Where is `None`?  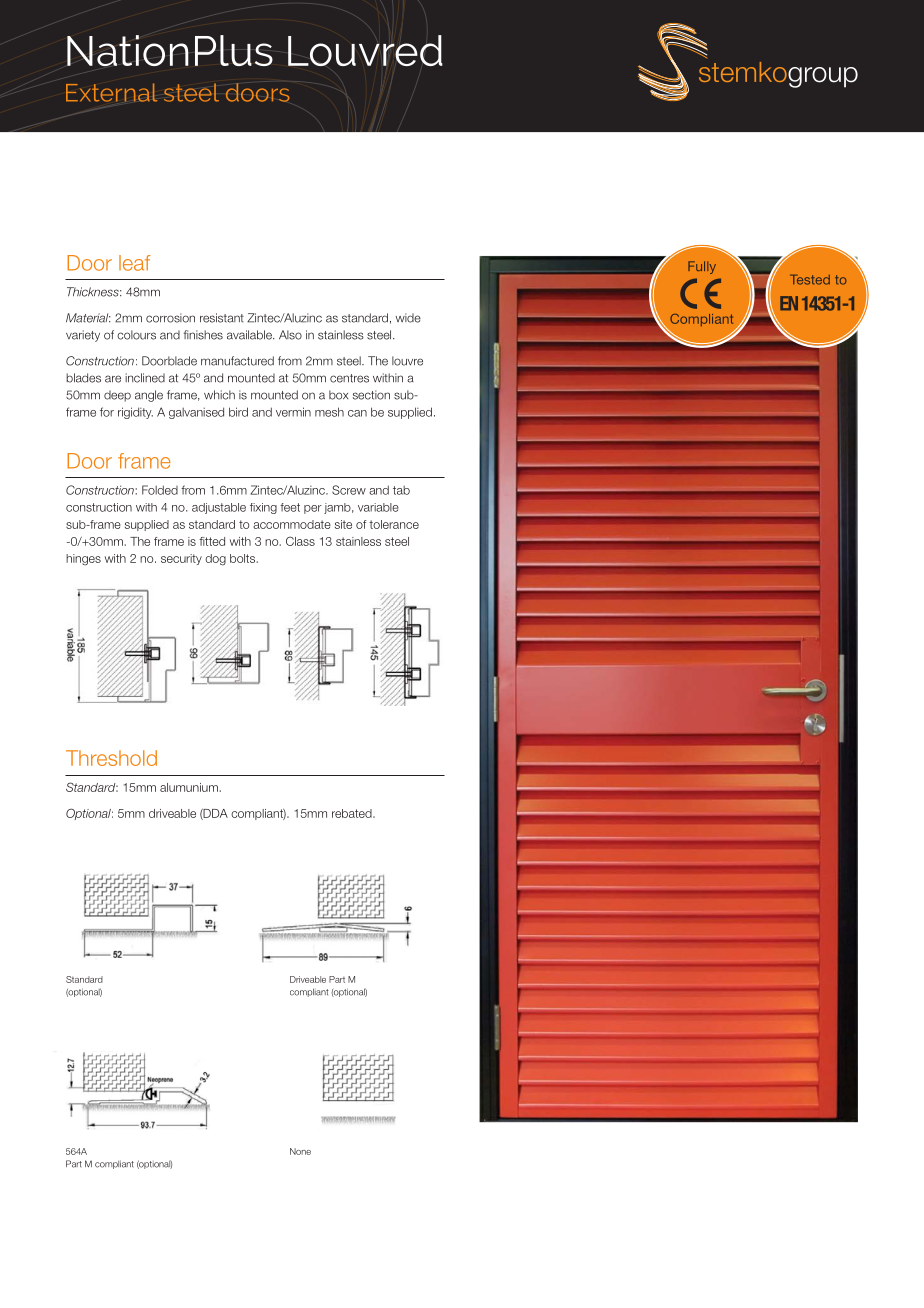
None is located at coordinates (300, 1151).
